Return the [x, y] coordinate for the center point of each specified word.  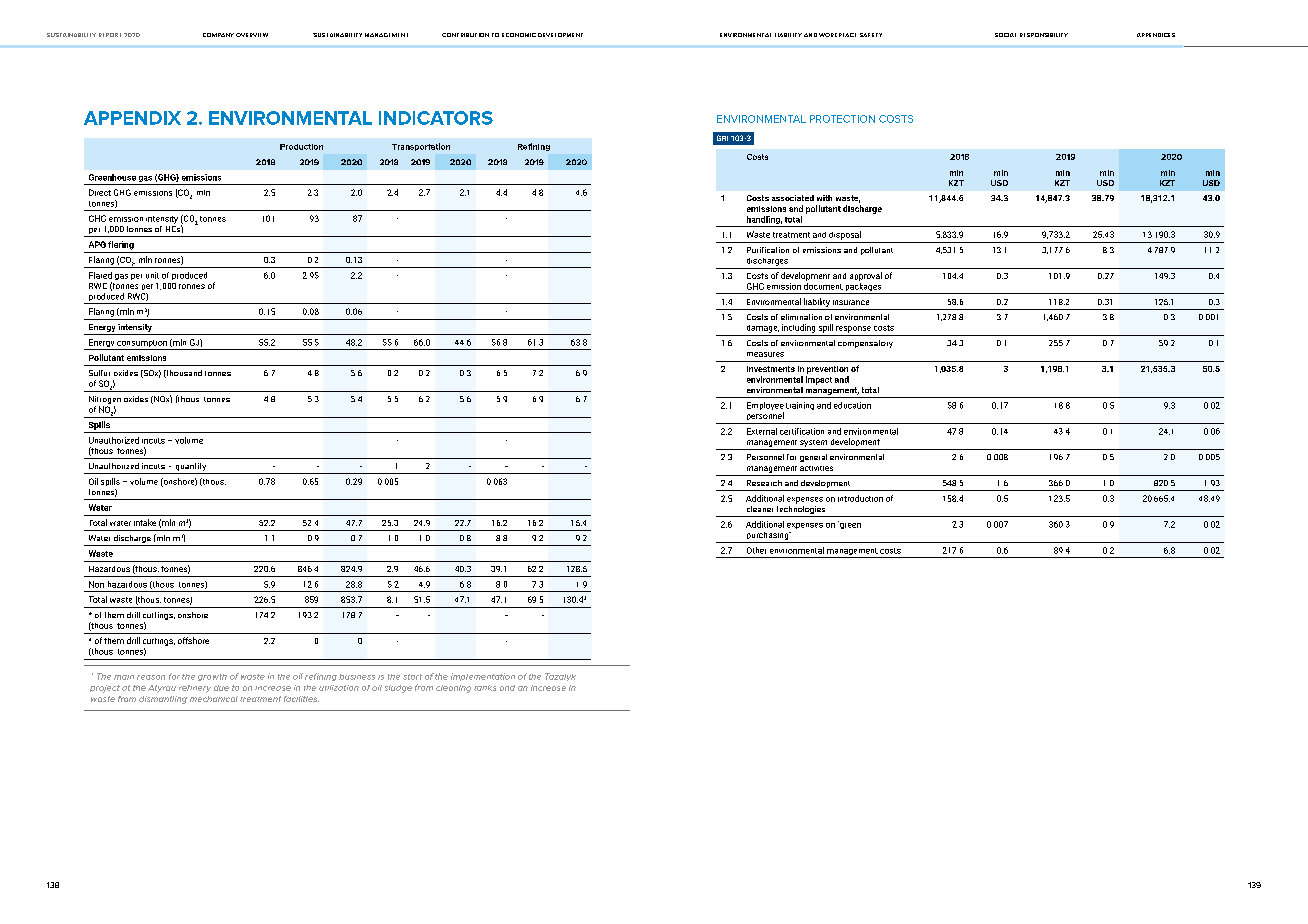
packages [864, 287]
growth [212, 677]
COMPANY [218, 35]
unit [152, 275]
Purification [768, 250]
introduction [860, 498]
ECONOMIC [519, 35]
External [762, 431]
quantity [191, 468]
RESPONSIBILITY [1044, 35]
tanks [485, 688]
